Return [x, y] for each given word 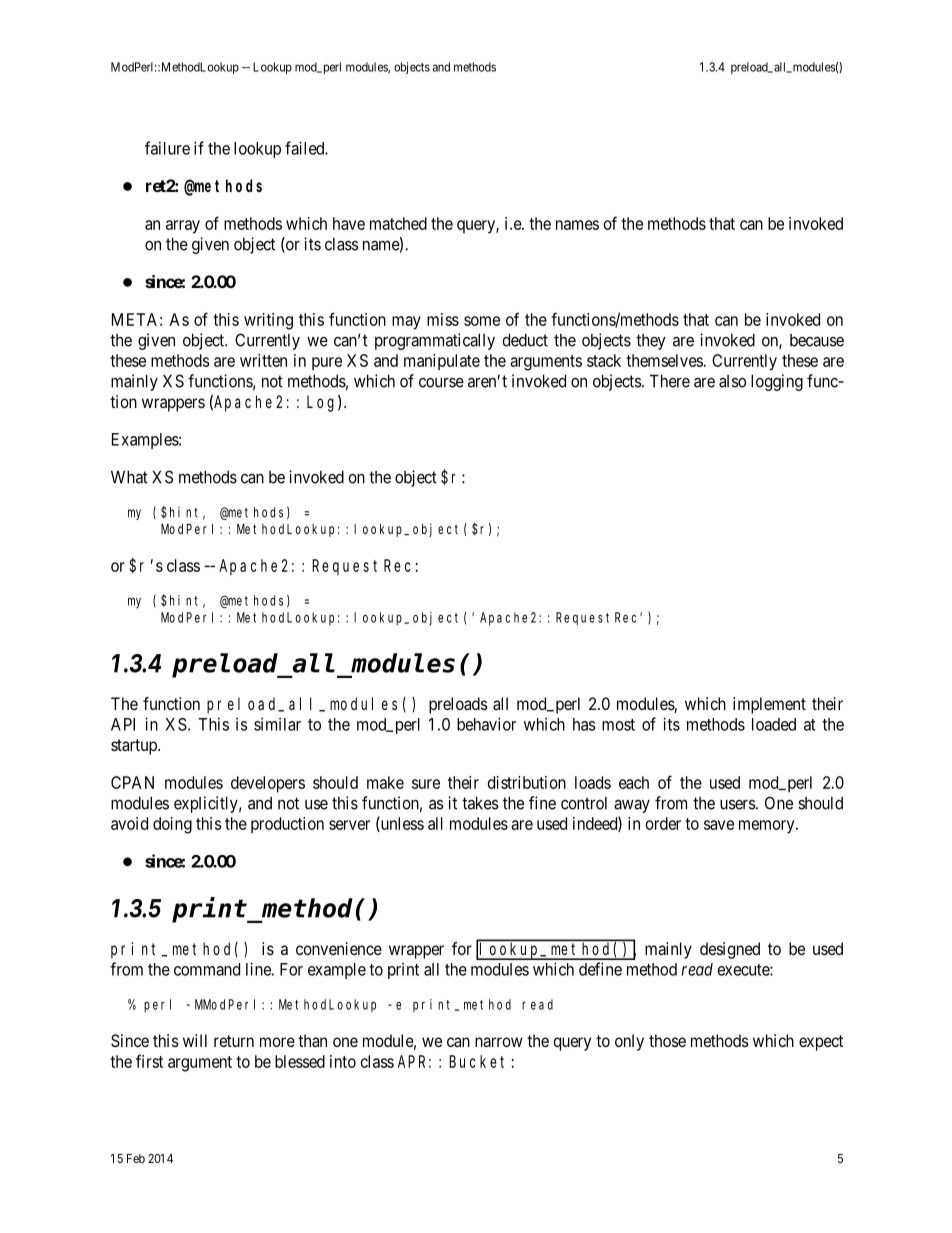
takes [480, 803]
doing [172, 825]
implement [769, 705]
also [732, 381]
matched [398, 223]
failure [167, 148]
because [817, 340]
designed [730, 950]
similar [277, 724]
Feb [136, 1158]
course [441, 383]
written [263, 360]
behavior [486, 724]
